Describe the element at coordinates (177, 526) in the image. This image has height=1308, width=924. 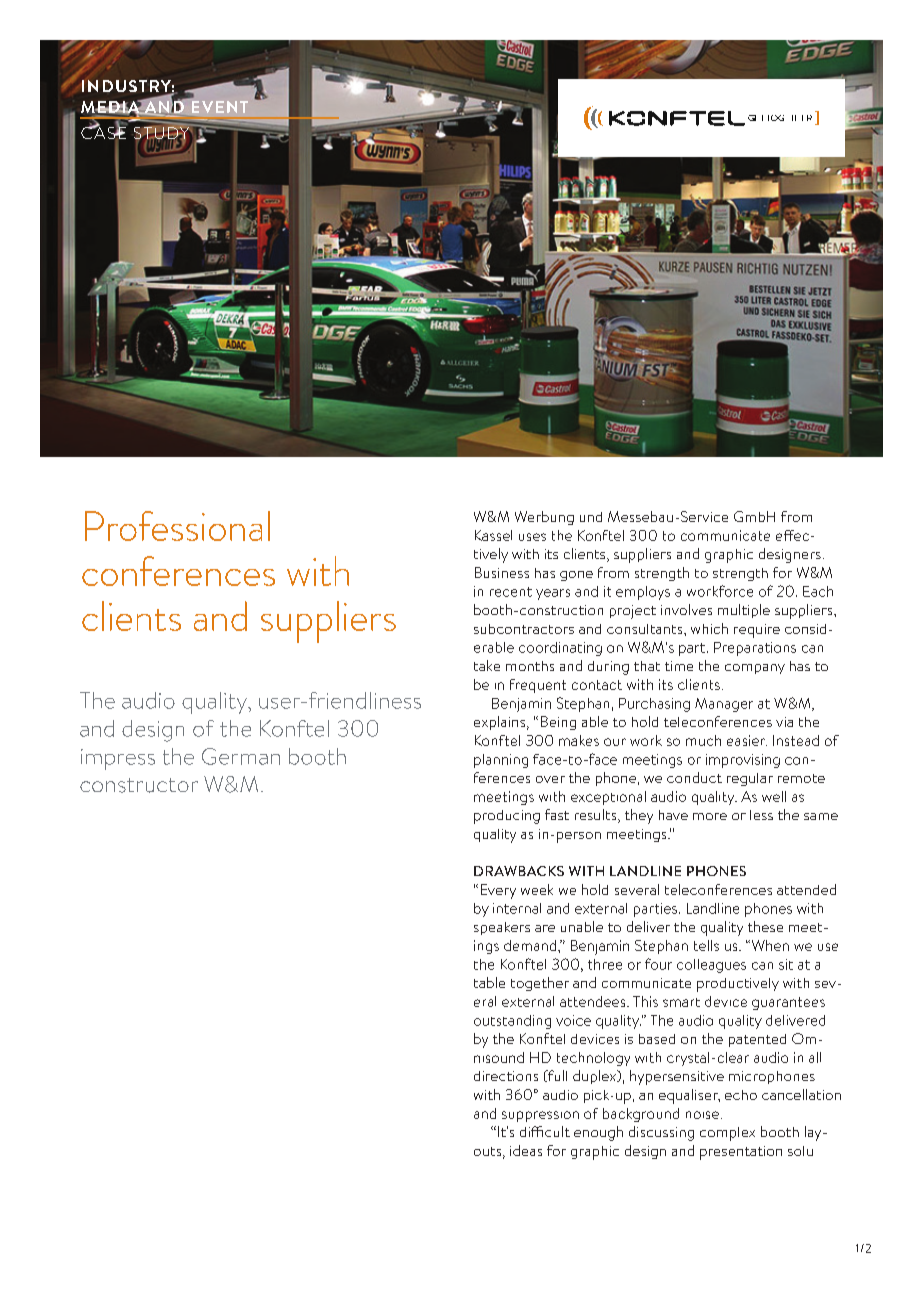
I see `Professional` at that location.
